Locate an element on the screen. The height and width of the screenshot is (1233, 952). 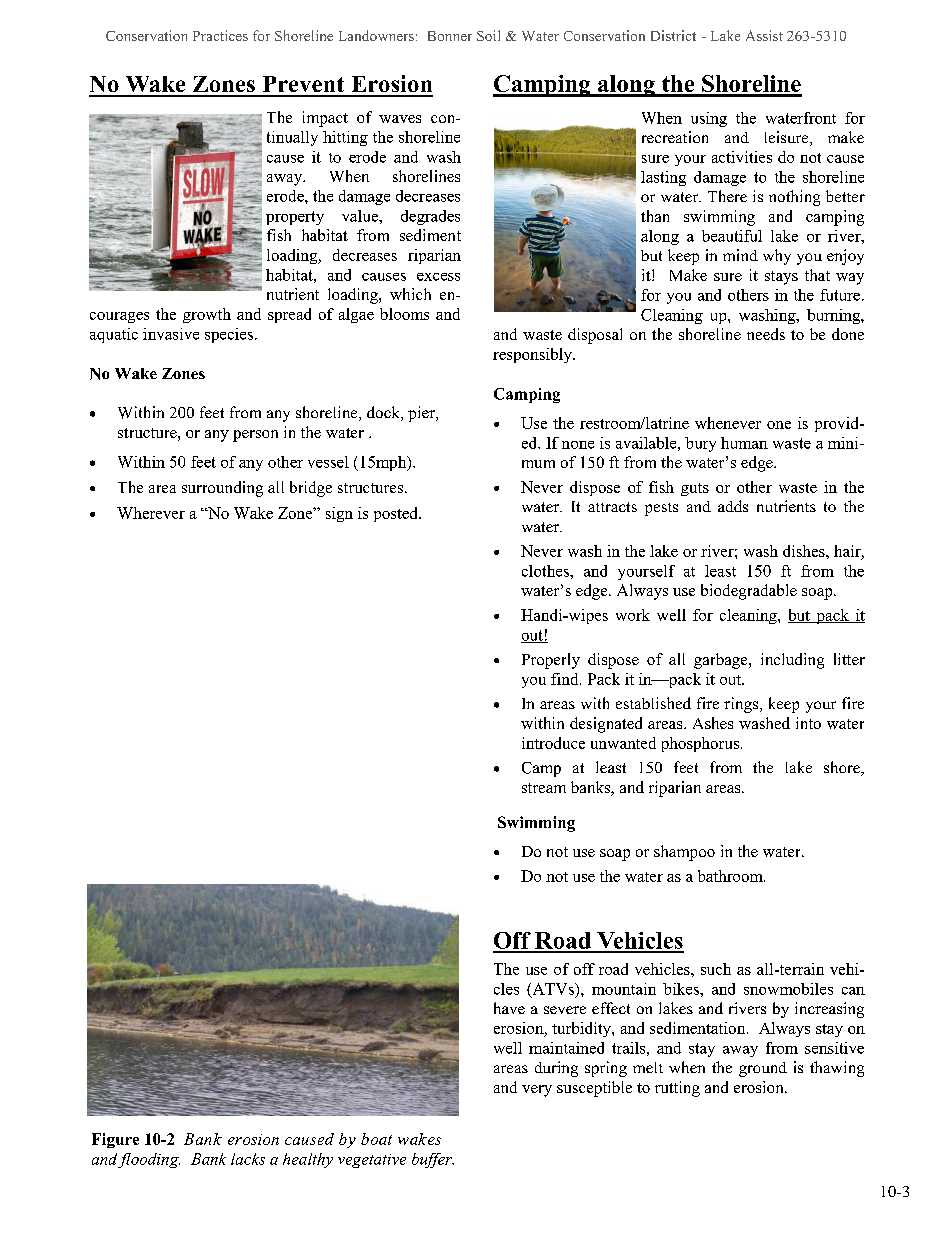
Practices is located at coordinates (220, 35).
